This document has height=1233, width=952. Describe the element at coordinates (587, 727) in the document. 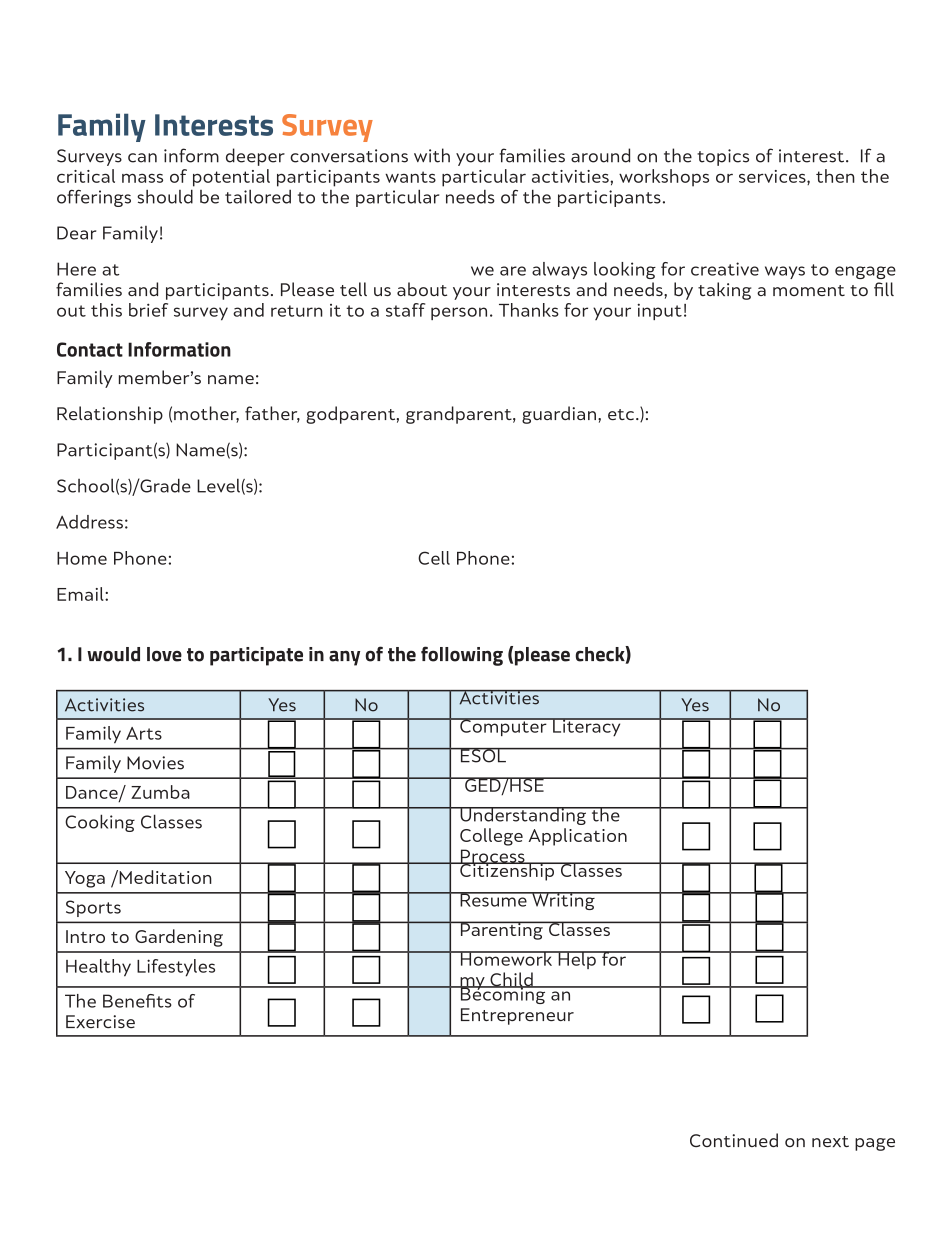

I see `Literacy` at that location.
